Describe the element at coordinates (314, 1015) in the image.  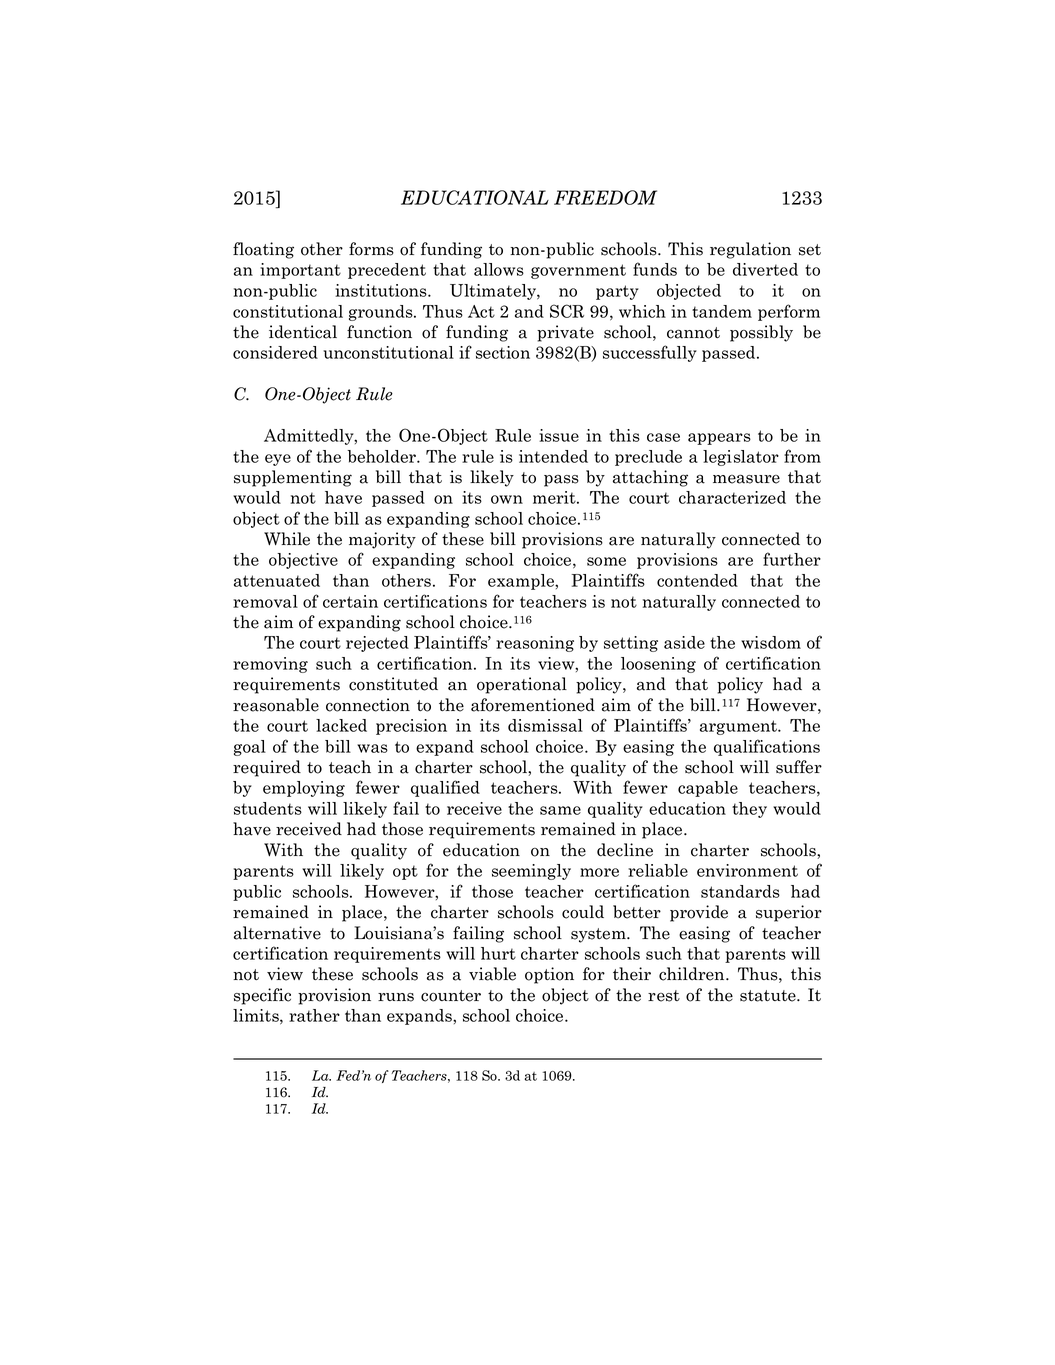
I see `rather` at that location.
